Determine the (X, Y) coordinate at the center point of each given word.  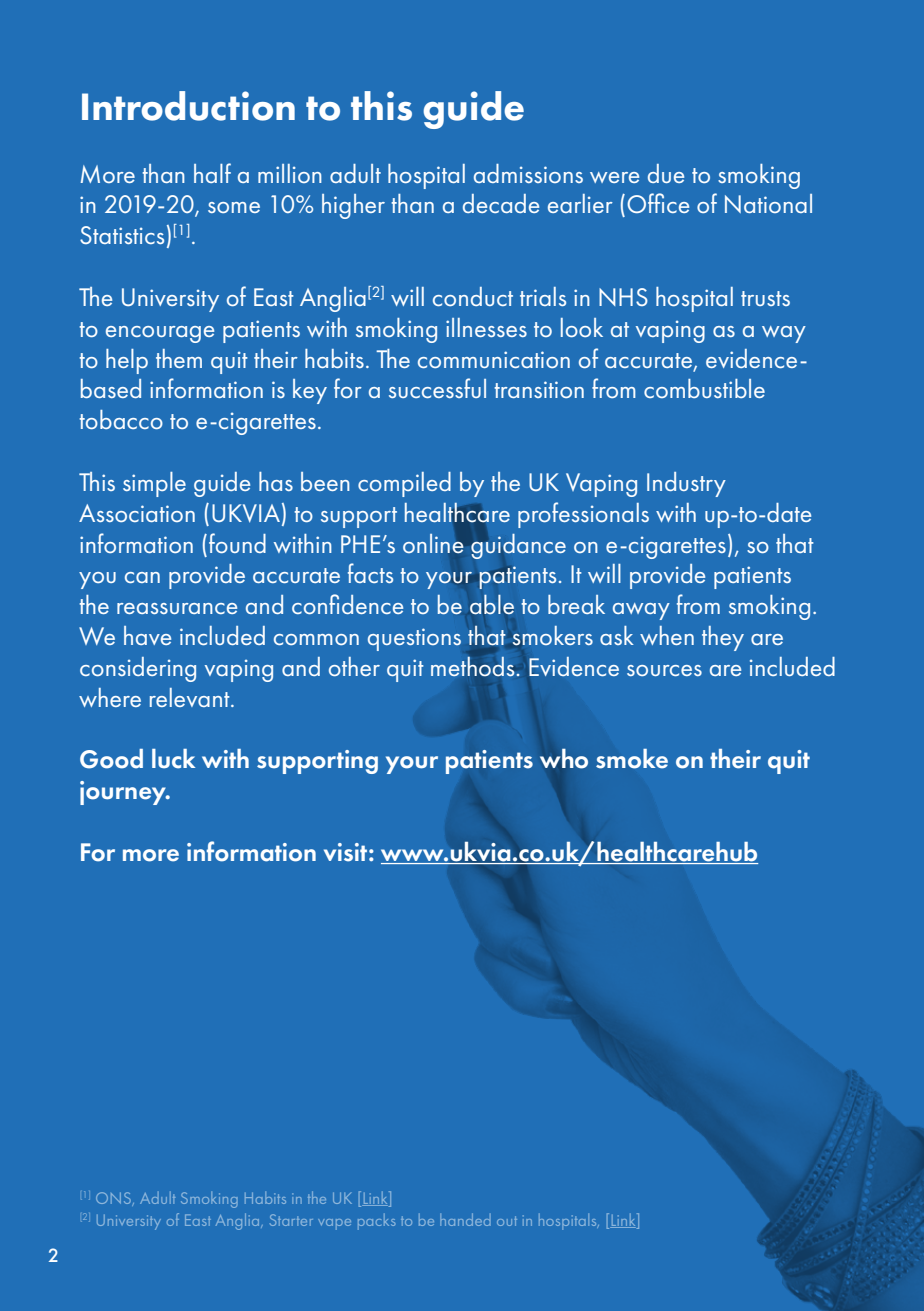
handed (465, 1219)
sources (664, 670)
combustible (704, 388)
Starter (291, 1220)
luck (173, 759)
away (641, 611)
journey (124, 793)
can (142, 577)
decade (501, 203)
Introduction (188, 106)
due (666, 173)
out (507, 1221)
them (179, 358)
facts (370, 573)
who (564, 758)
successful (437, 388)
